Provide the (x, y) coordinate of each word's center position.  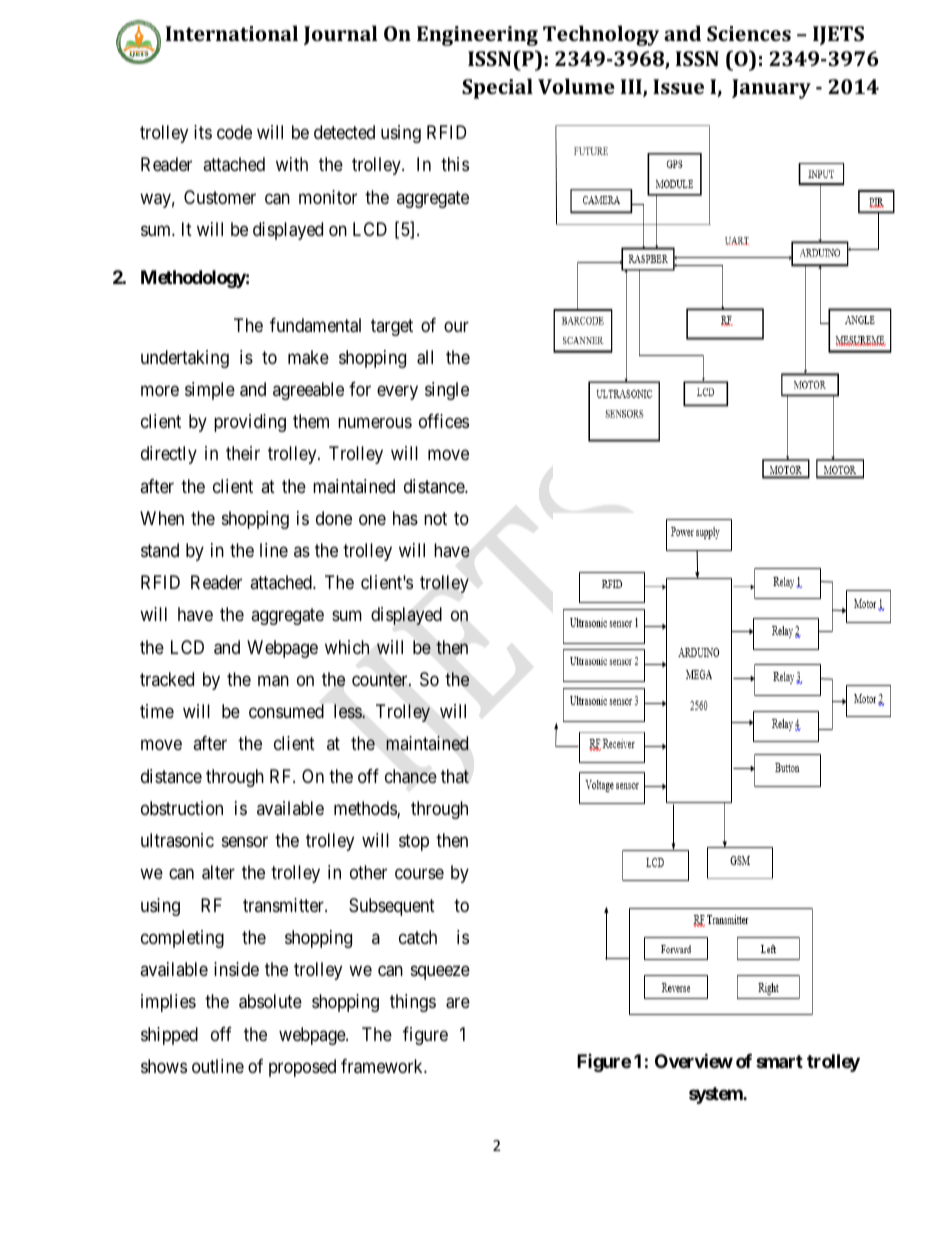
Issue (678, 86)
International (232, 33)
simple (210, 391)
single (447, 391)
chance (411, 776)
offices (444, 421)
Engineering (477, 36)
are (458, 1003)
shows (164, 1066)
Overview (694, 1060)
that (455, 776)
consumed (286, 711)
